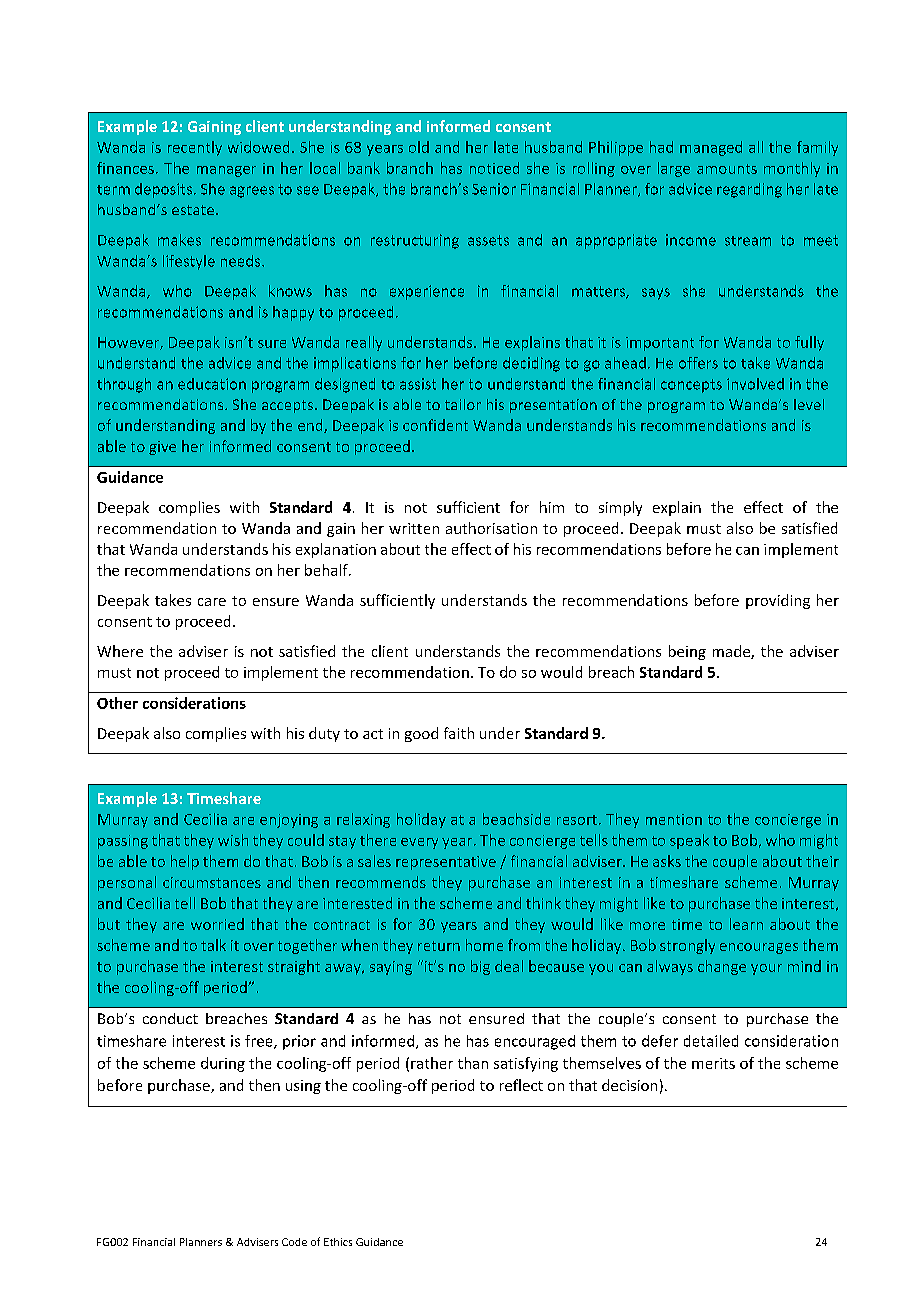 Image resolution: width=924 pixels, height=1308 pixels. I want to click on give, so click(162, 448).
